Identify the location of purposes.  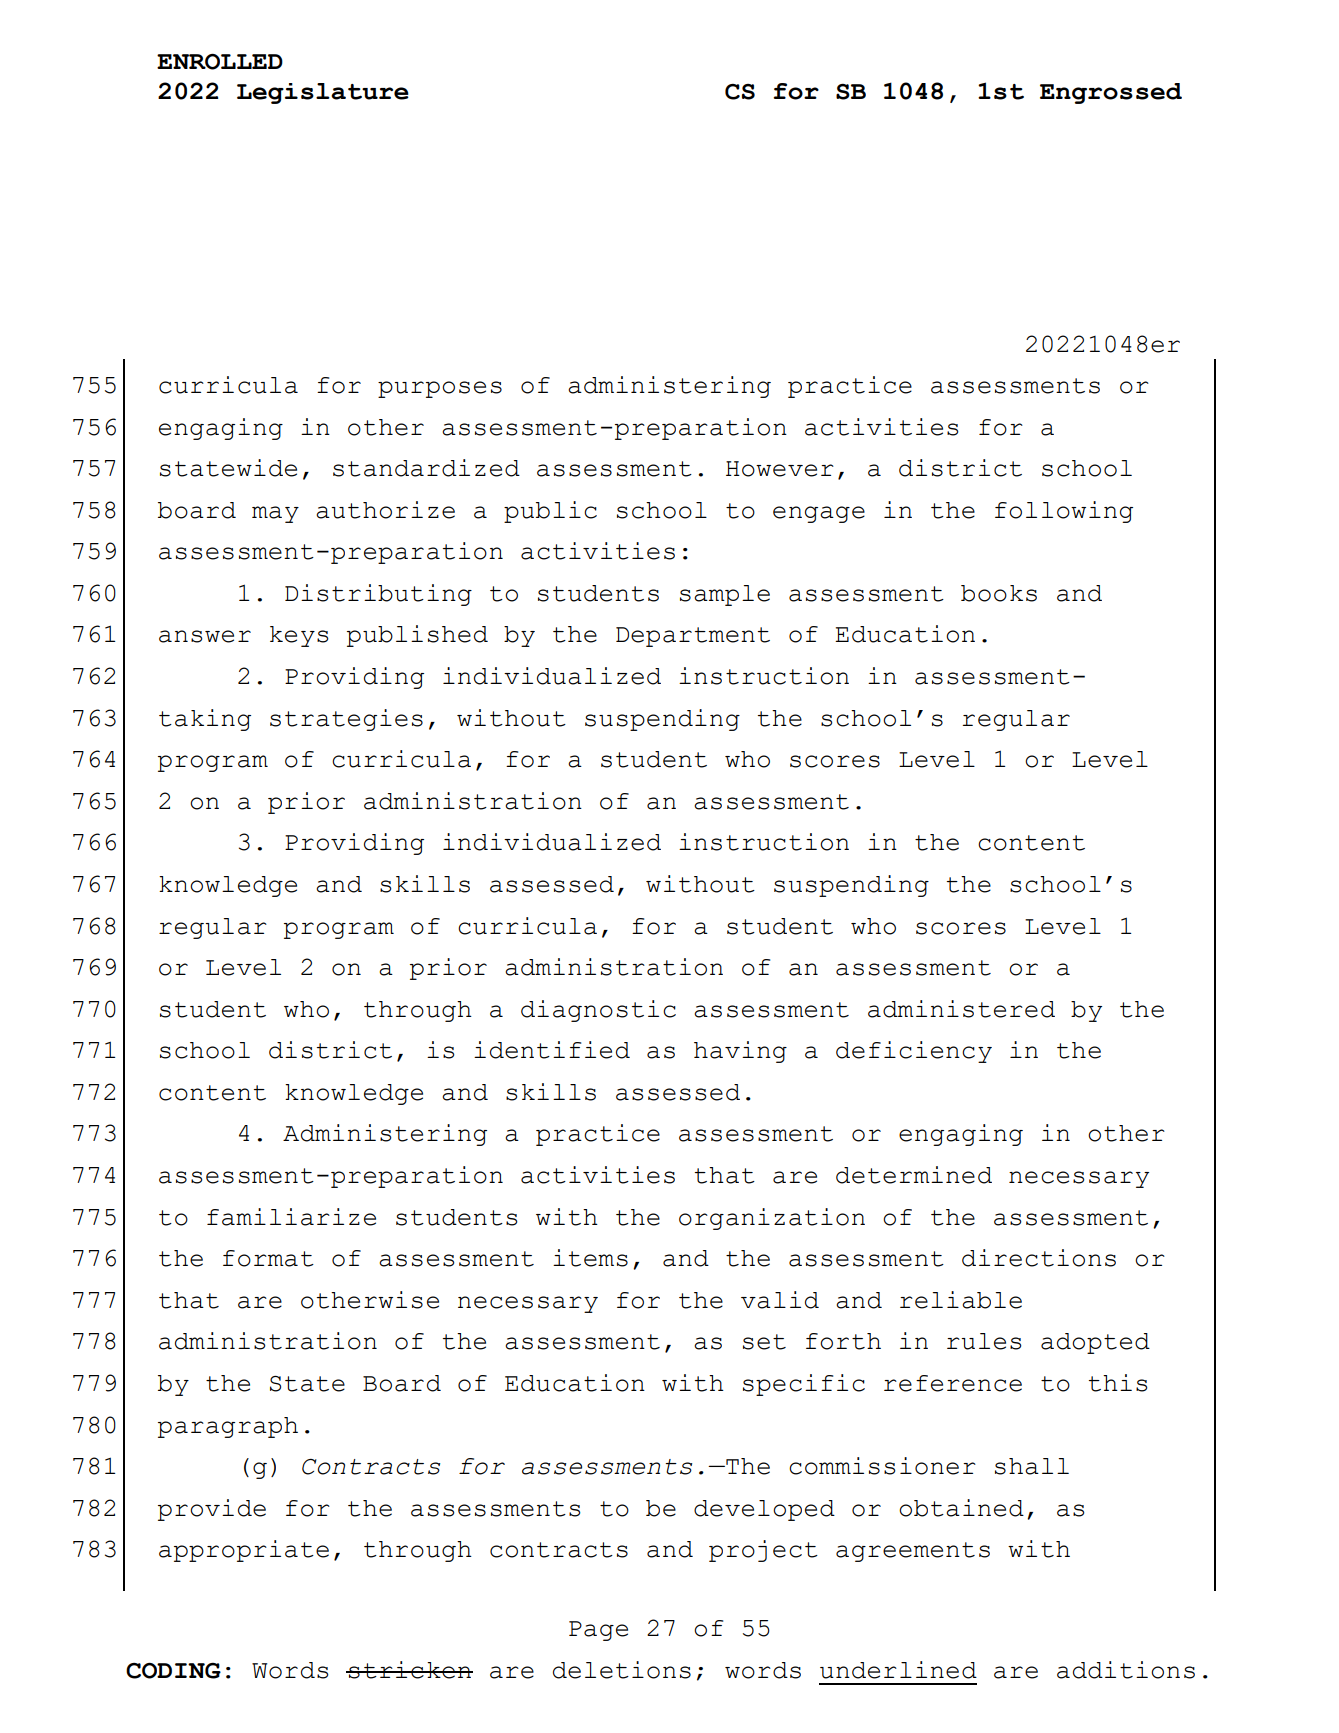
(440, 389).
